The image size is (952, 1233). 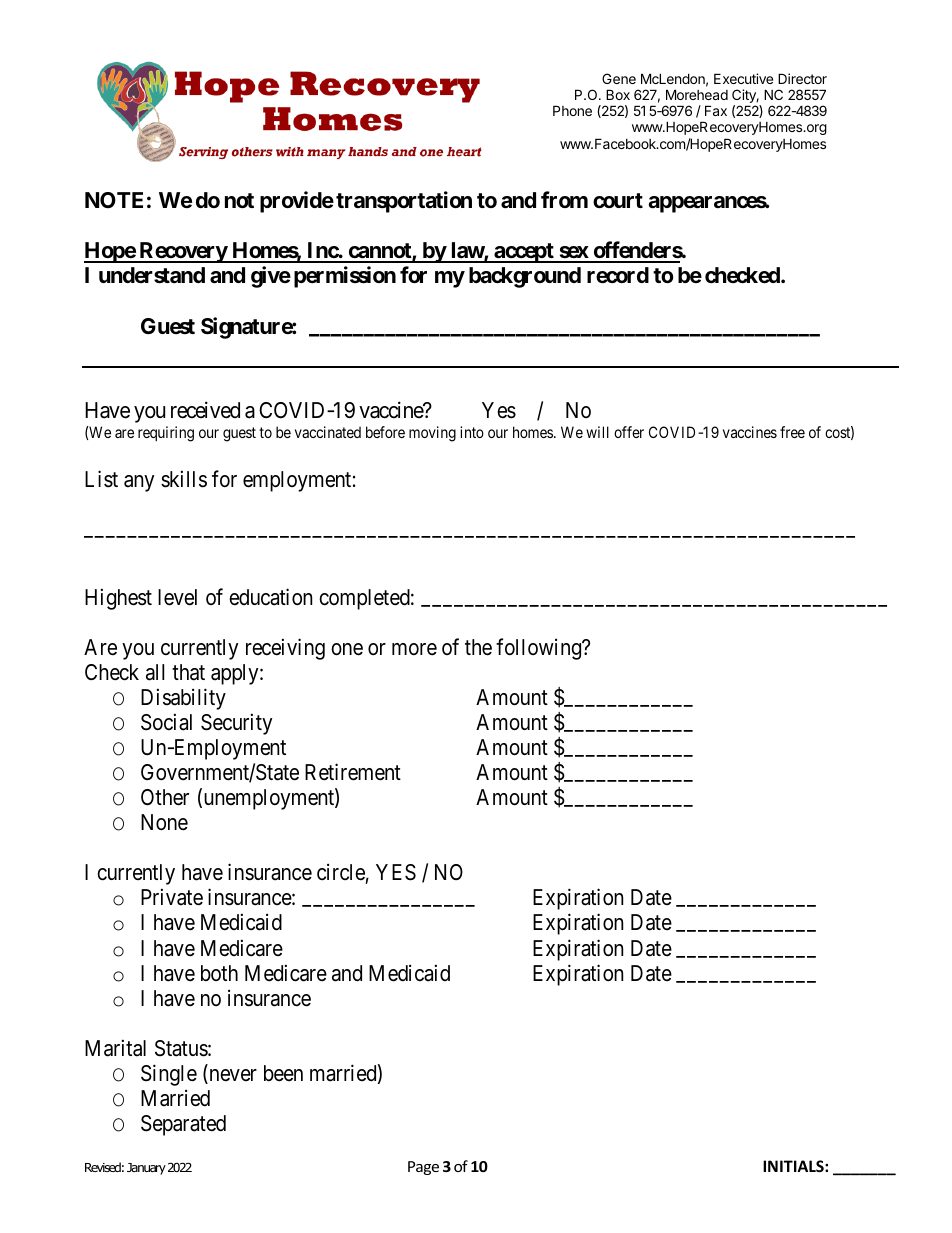 I want to click on never, so click(x=232, y=1076).
